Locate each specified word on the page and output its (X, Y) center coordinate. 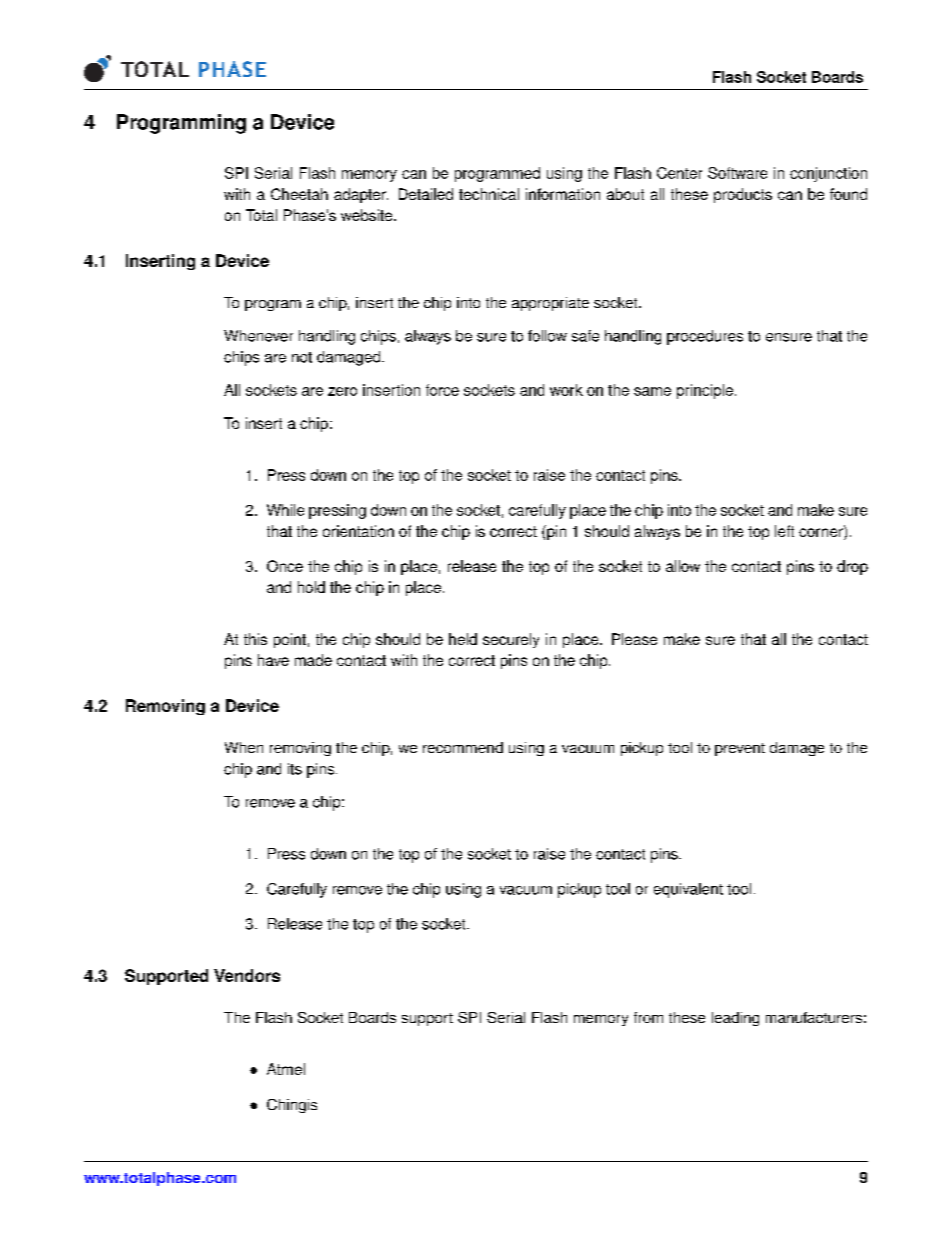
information (563, 194)
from (648, 1017)
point (290, 640)
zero (342, 391)
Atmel (286, 1069)
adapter (361, 195)
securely (511, 640)
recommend (463, 747)
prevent (740, 749)
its (295, 769)
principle (705, 391)
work (566, 390)
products (743, 195)
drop (852, 567)
